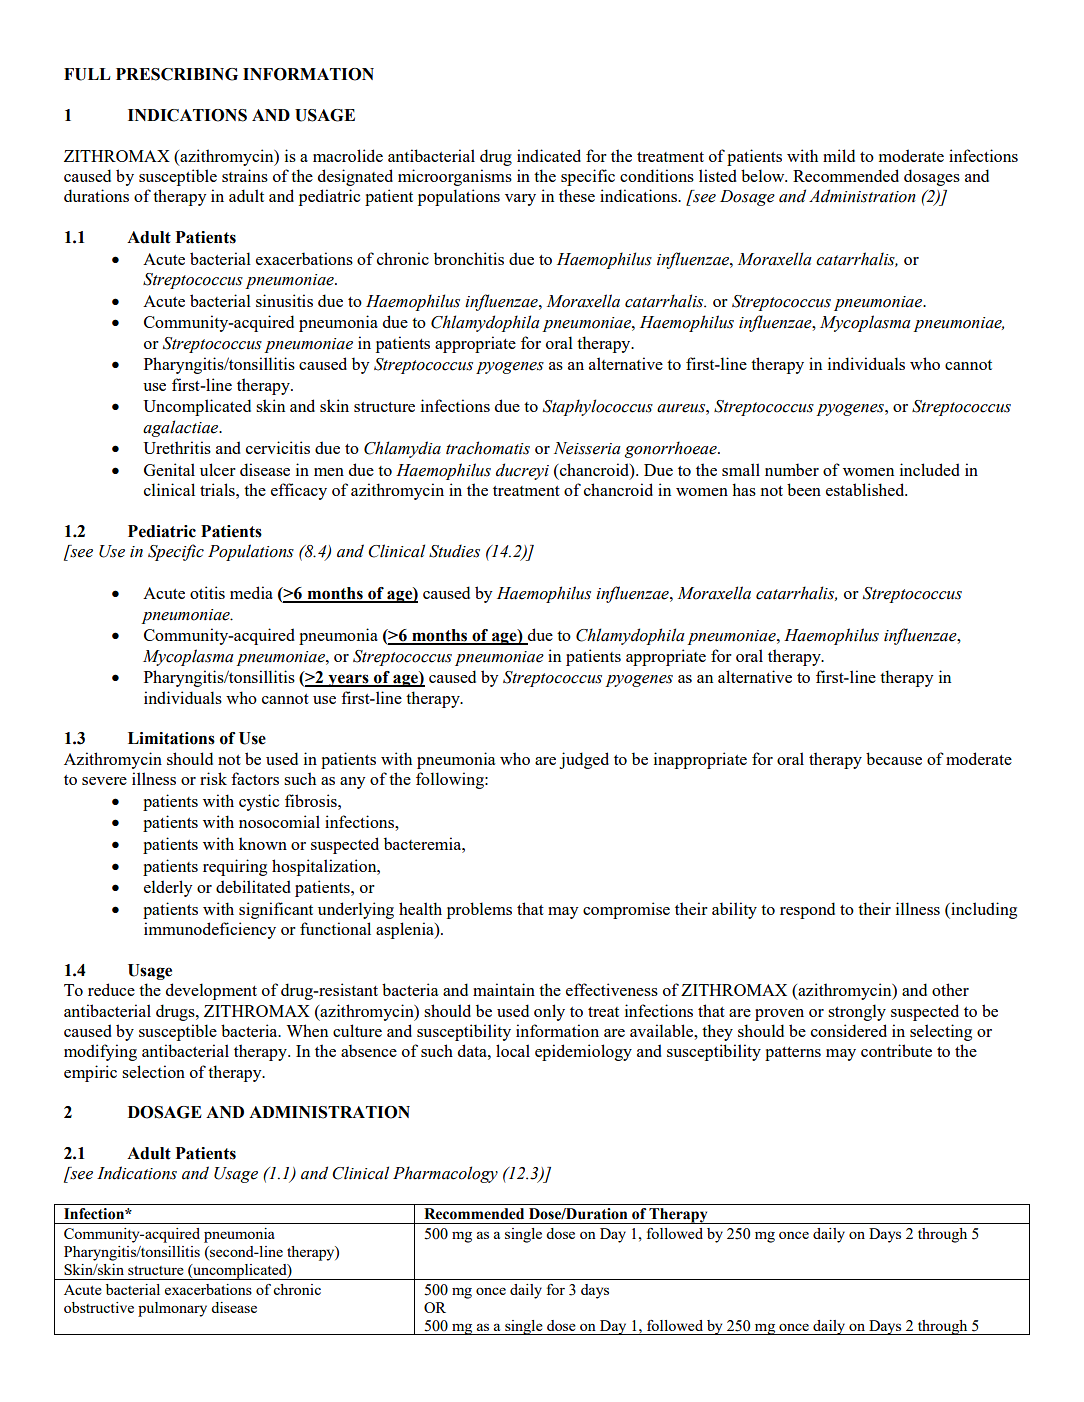 The width and height of the screenshot is (1084, 1402). What do you see at coordinates (168, 888) in the screenshot?
I see `elderly` at bounding box center [168, 888].
